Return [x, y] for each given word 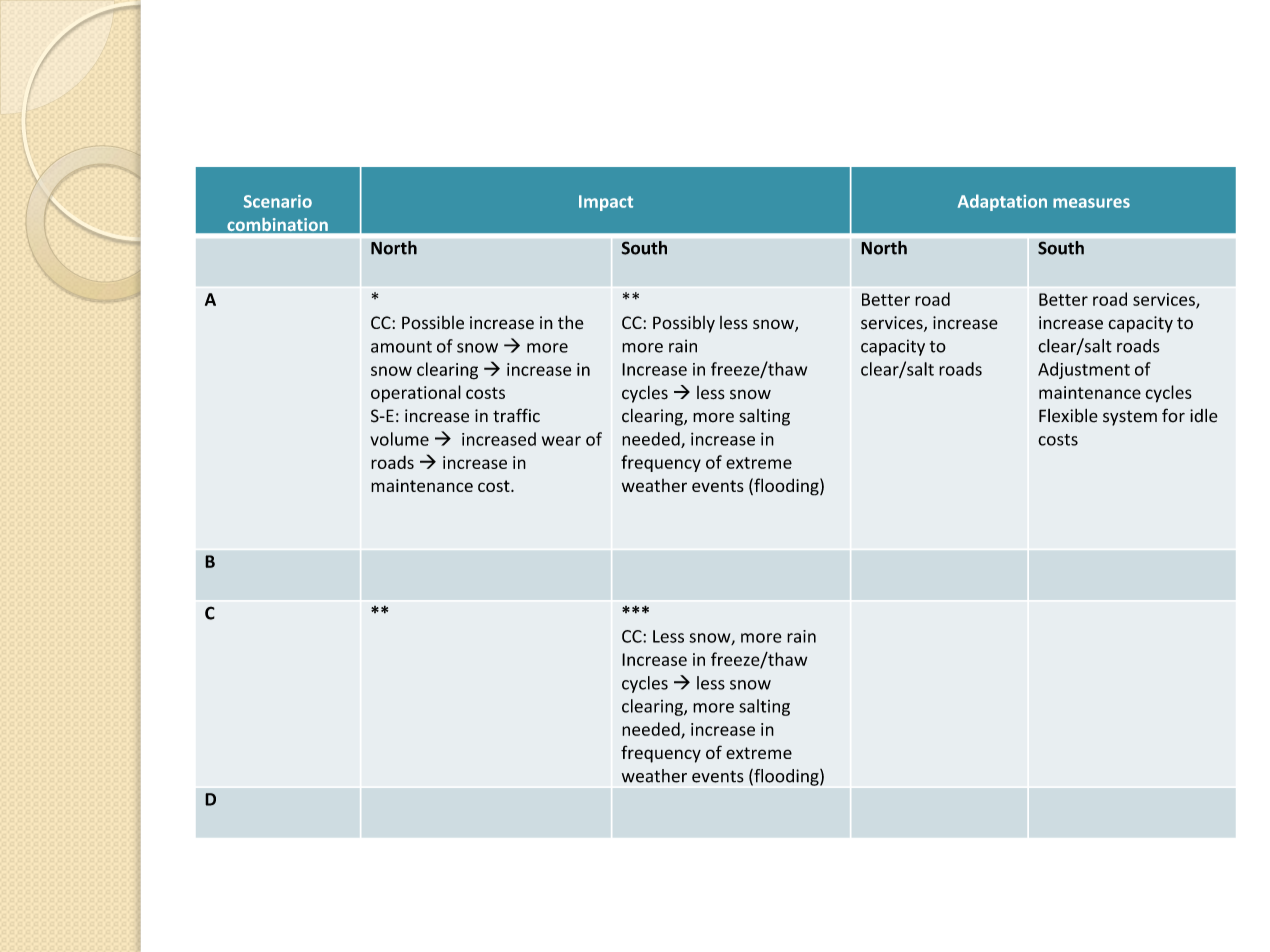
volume [399, 439]
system [1130, 418]
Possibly [684, 324]
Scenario [278, 201]
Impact [606, 203]
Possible [433, 323]
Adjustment [1084, 370]
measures [1091, 203]
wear [561, 441]
